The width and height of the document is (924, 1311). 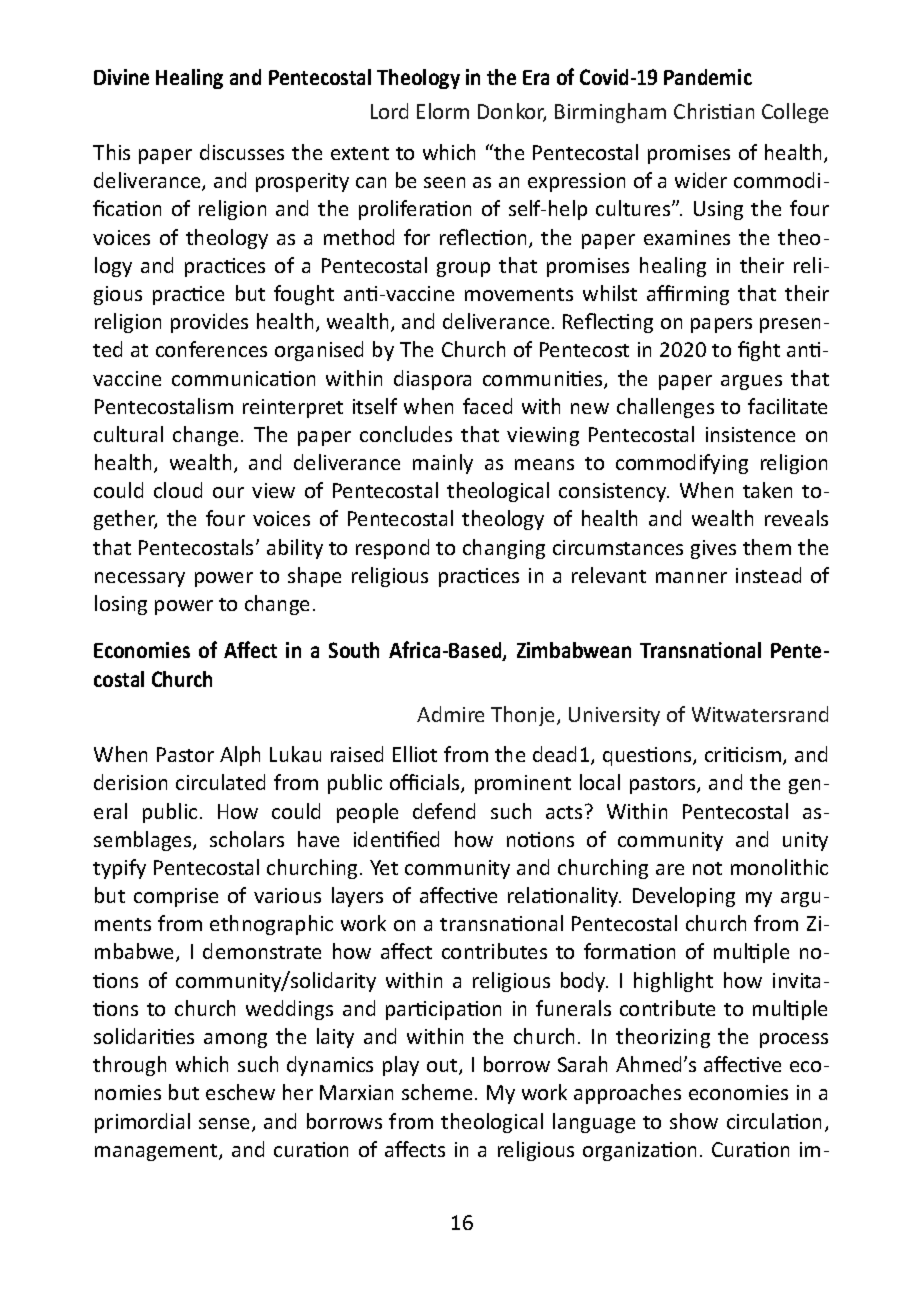 I want to click on discusses, so click(x=242, y=152).
